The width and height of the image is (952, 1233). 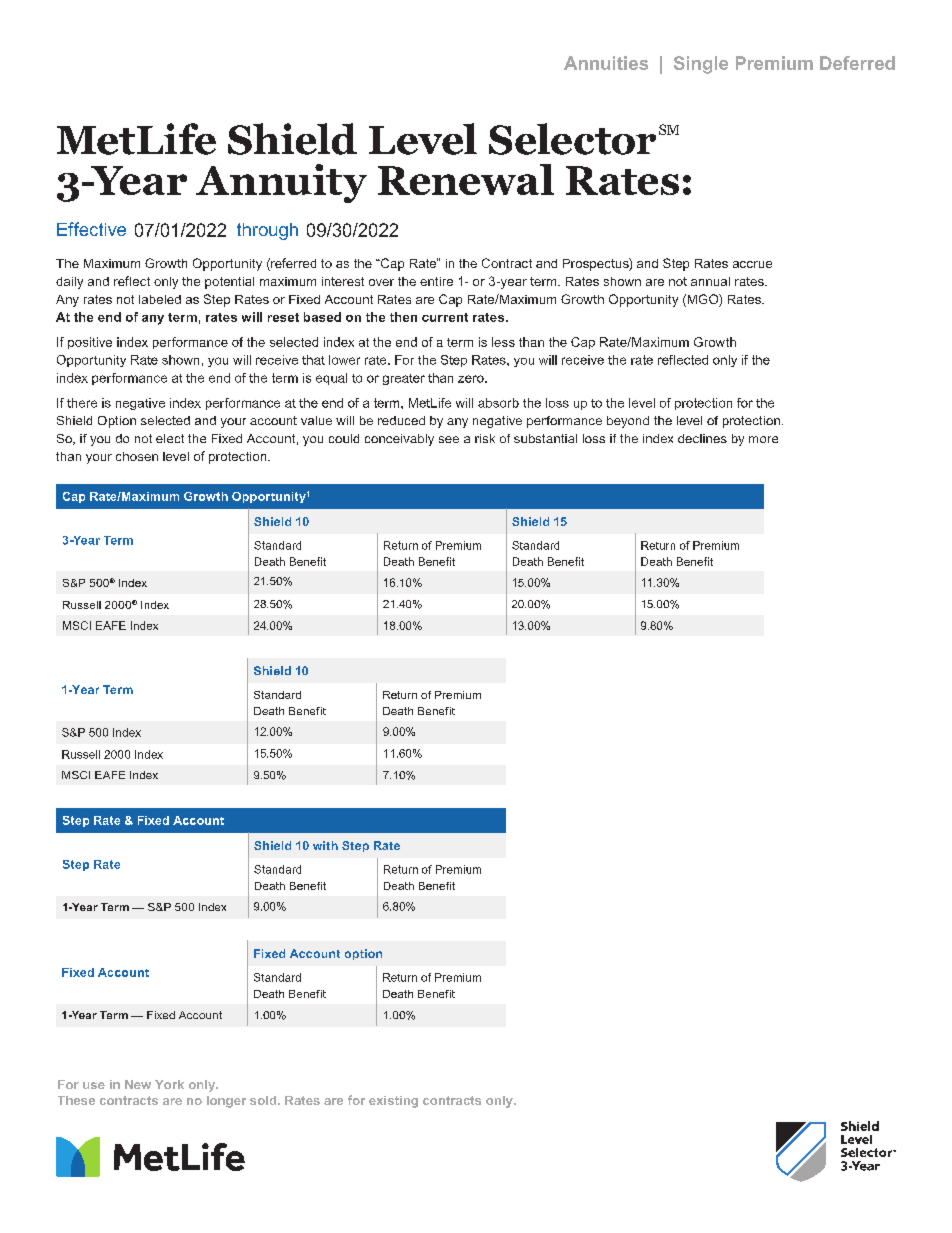 What do you see at coordinates (137, 456) in the image?
I see `chosen` at bounding box center [137, 456].
